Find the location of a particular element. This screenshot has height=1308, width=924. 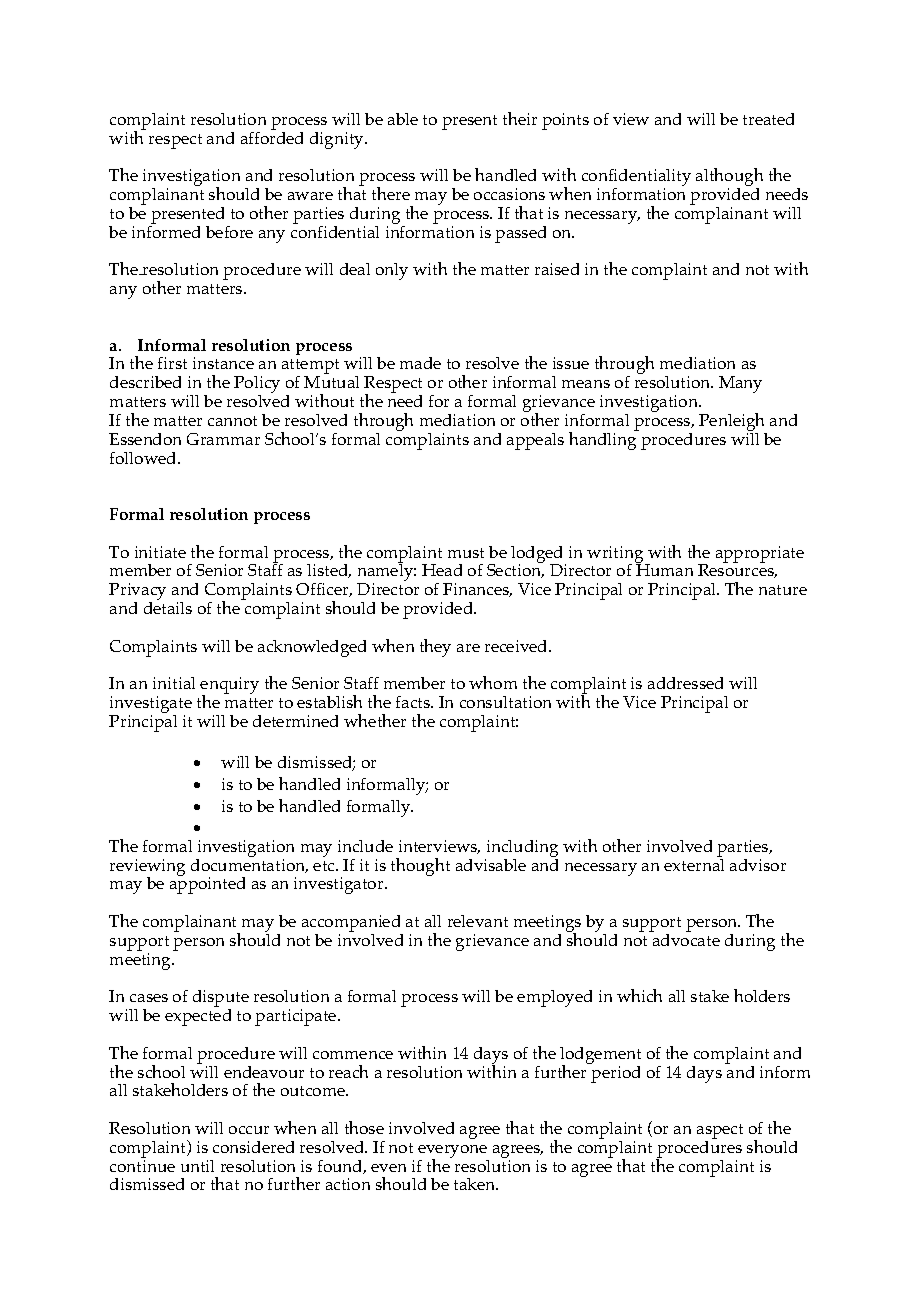

although is located at coordinates (729, 178).
